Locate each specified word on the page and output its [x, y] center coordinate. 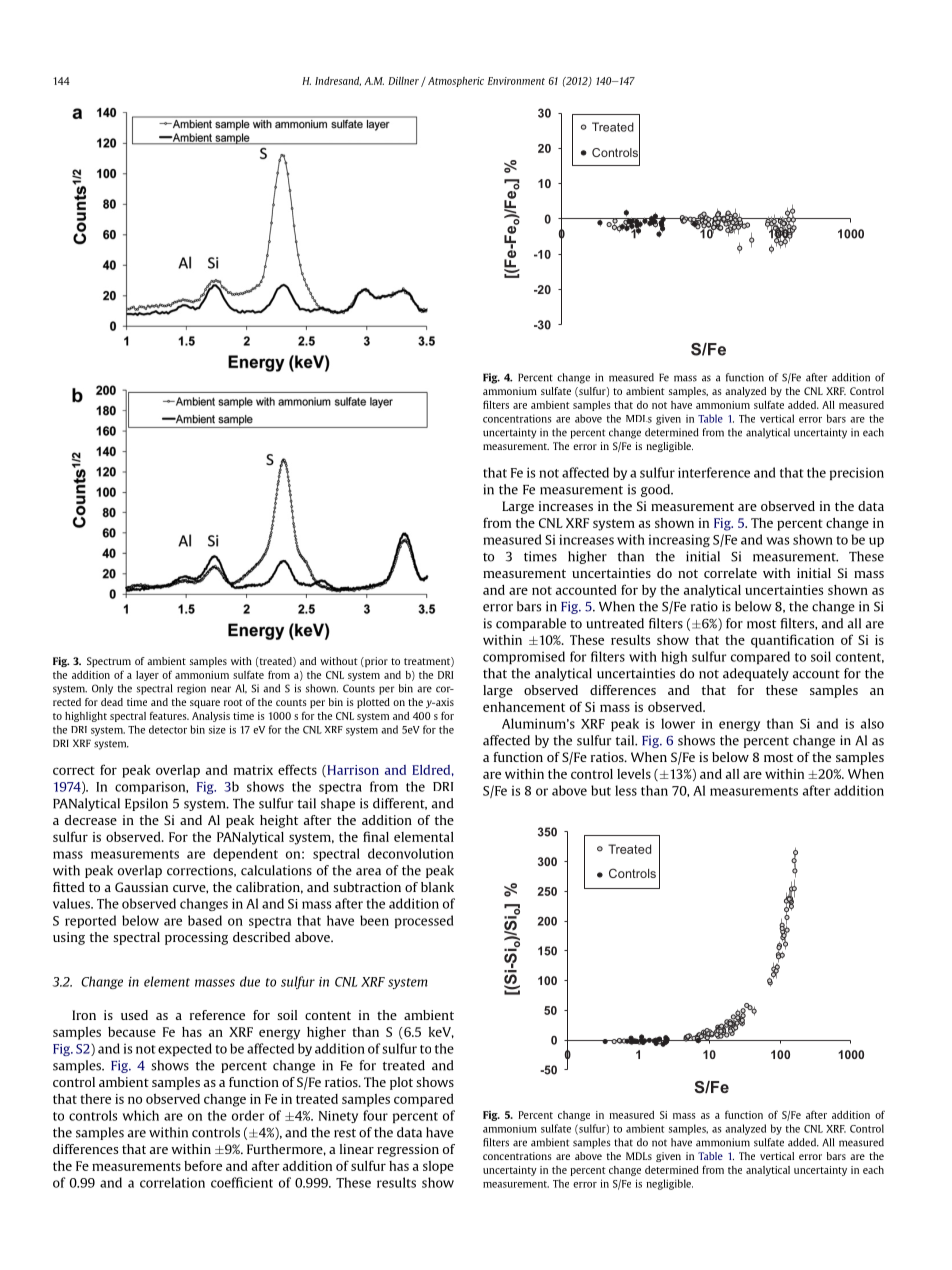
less [626, 790]
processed [424, 921]
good [656, 490]
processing [196, 938]
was [777, 541]
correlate [730, 573]
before [203, 1165]
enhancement [524, 707]
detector [168, 729]
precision [857, 473]
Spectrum [109, 662]
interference [714, 472]
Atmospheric [456, 82]
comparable [531, 624]
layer [147, 676]
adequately [756, 674]
